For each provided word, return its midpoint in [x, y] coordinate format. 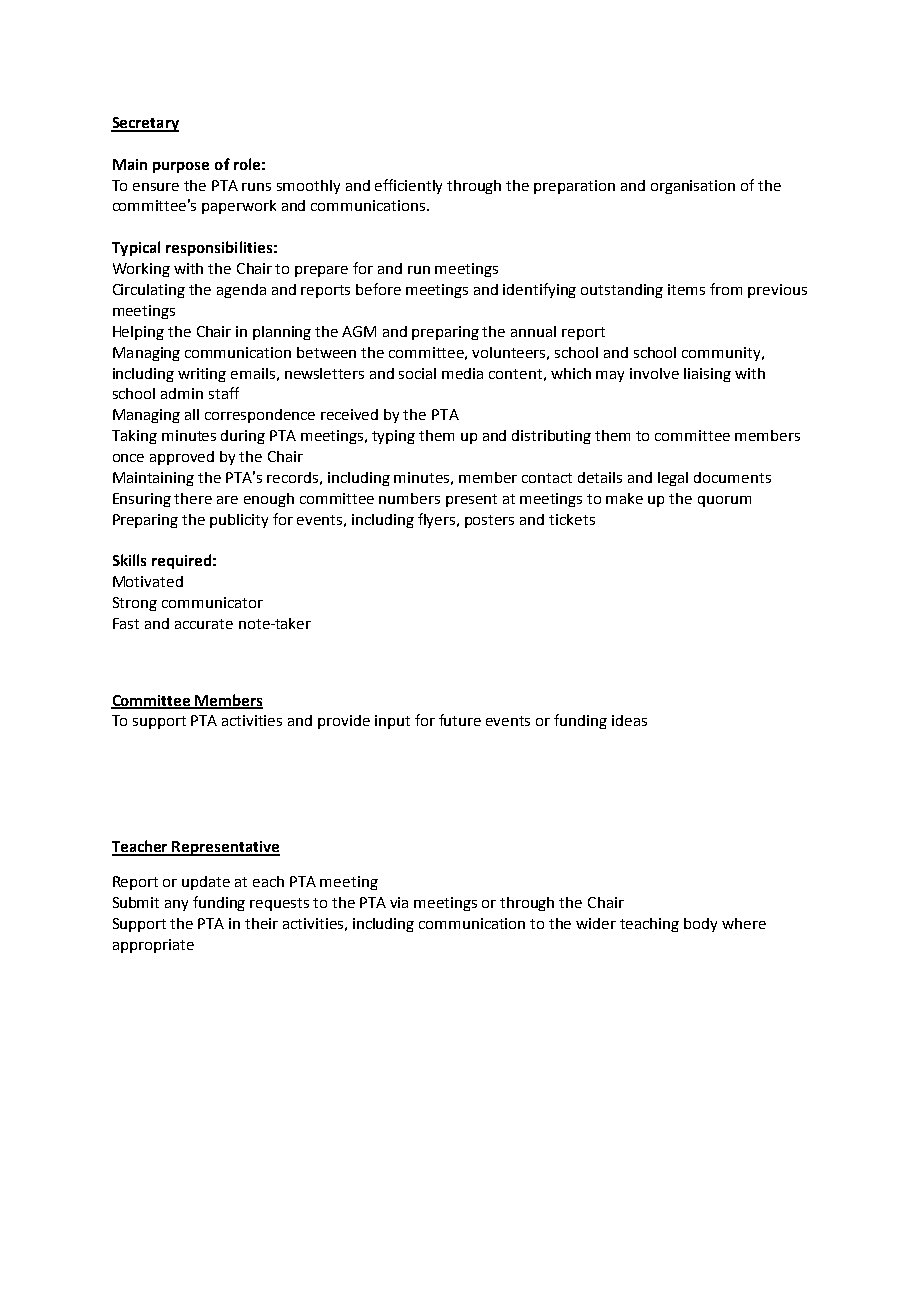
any [176, 905]
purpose [181, 167]
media [462, 373]
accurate [204, 624]
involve [654, 373]
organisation [693, 187]
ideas [629, 720]
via [399, 902]
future [460, 720]
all [192, 414]
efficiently [408, 186]
